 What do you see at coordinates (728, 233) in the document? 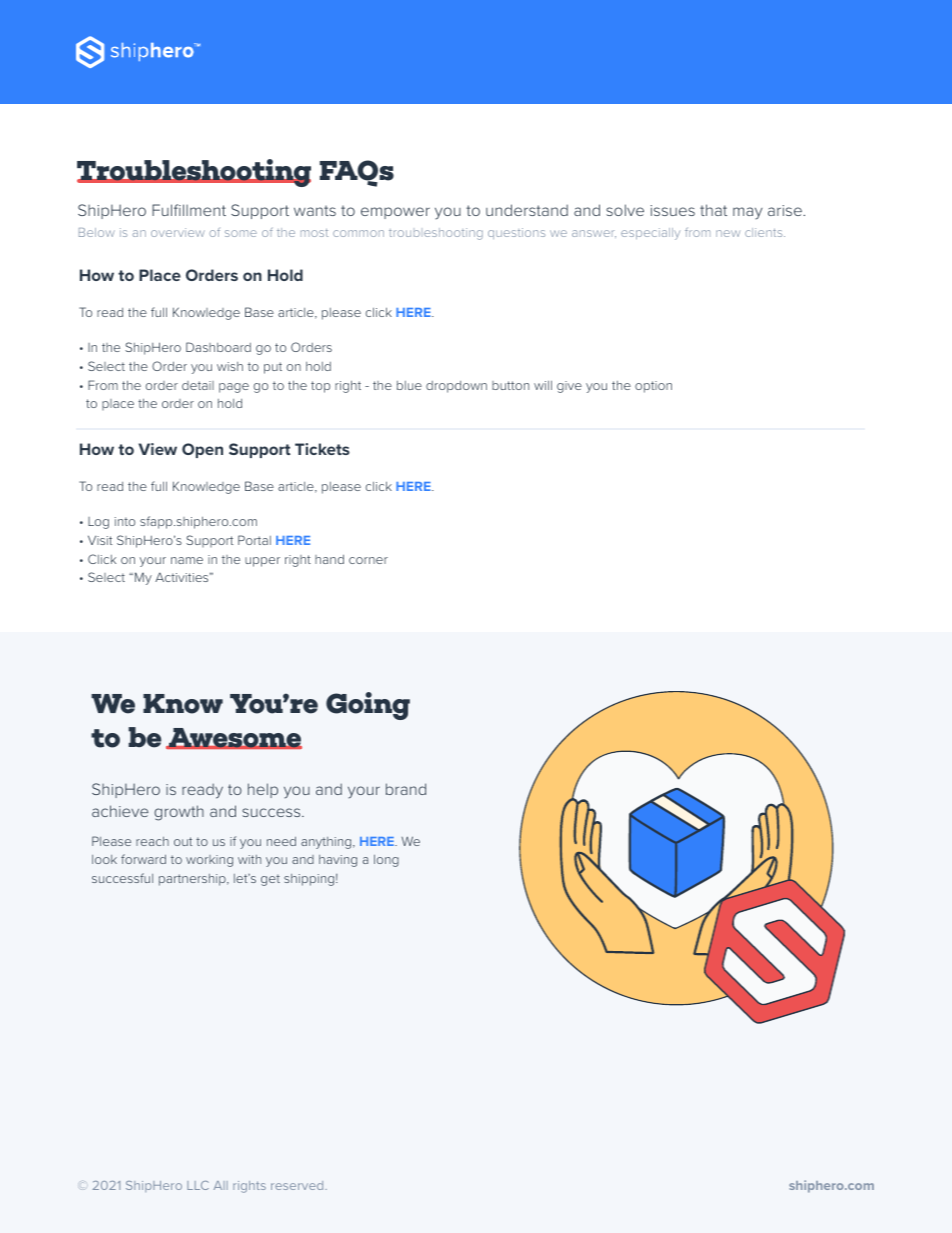
I see `new` at bounding box center [728, 233].
